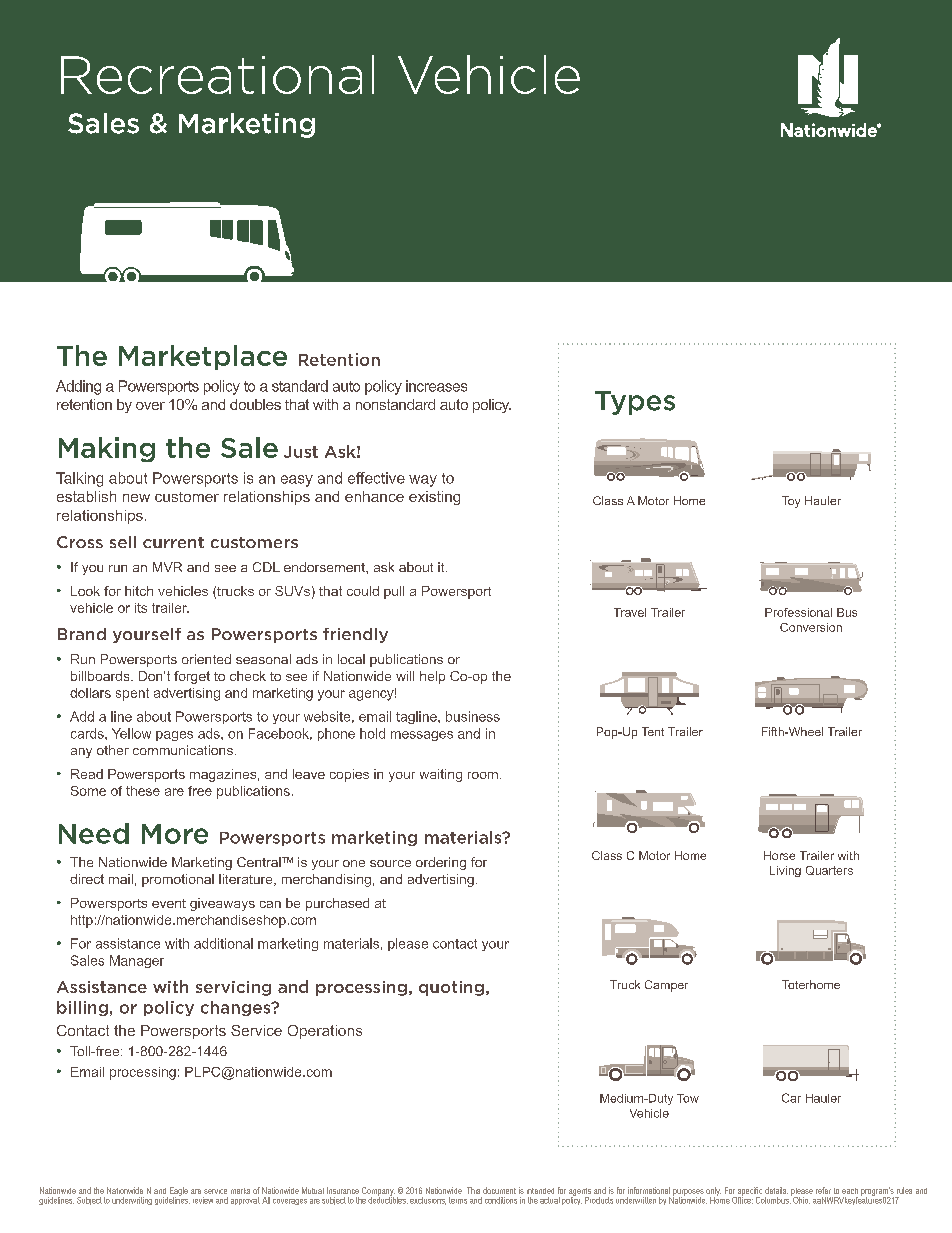  I want to click on increases, so click(436, 386).
